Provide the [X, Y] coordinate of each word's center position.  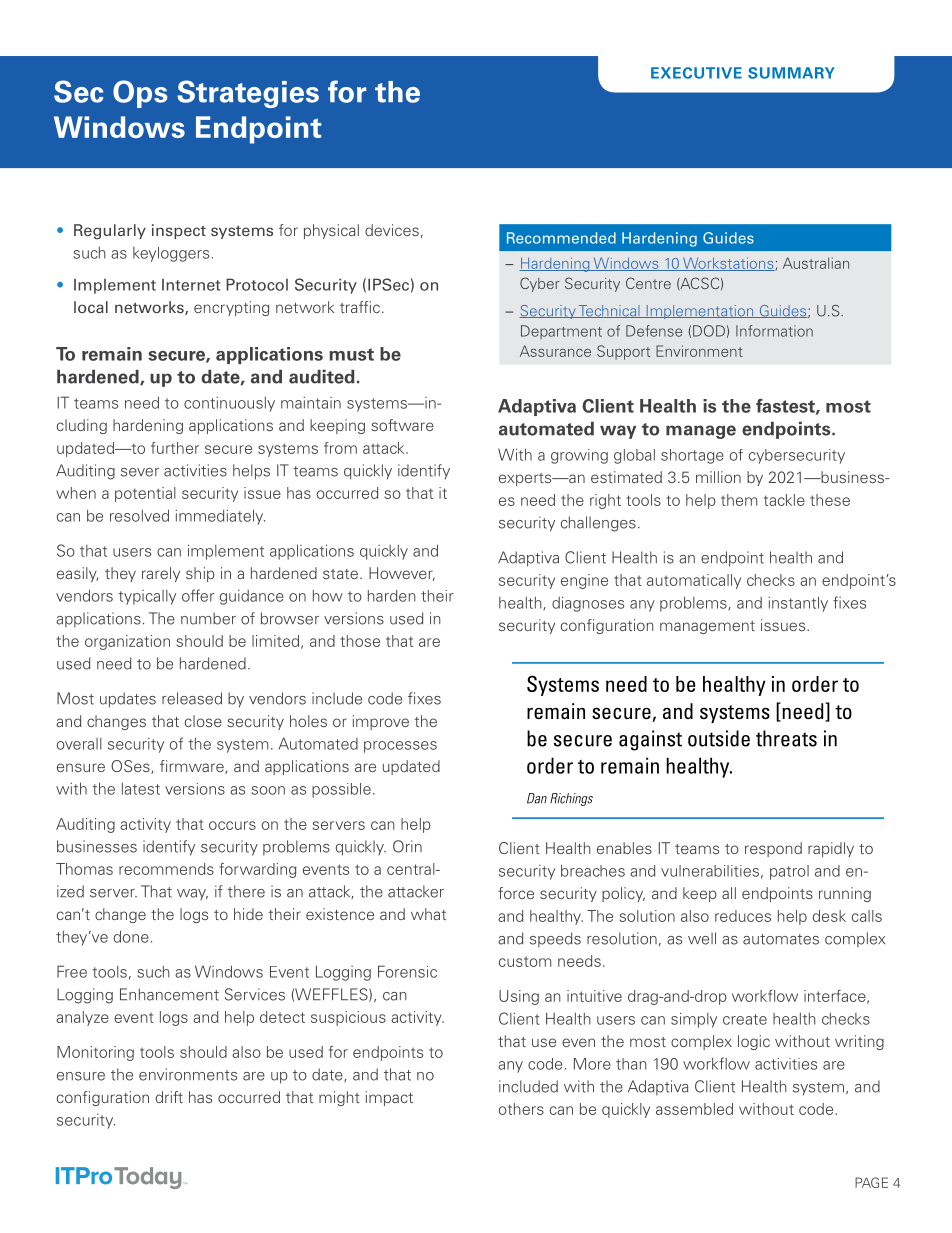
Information [774, 331]
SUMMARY [791, 73]
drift [169, 1097]
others [521, 1109]
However [402, 574]
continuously [229, 404]
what [428, 914]
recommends [166, 869]
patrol [789, 872]
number [208, 618]
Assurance [555, 351]
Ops [140, 94]
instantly [798, 604]
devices [392, 230]
